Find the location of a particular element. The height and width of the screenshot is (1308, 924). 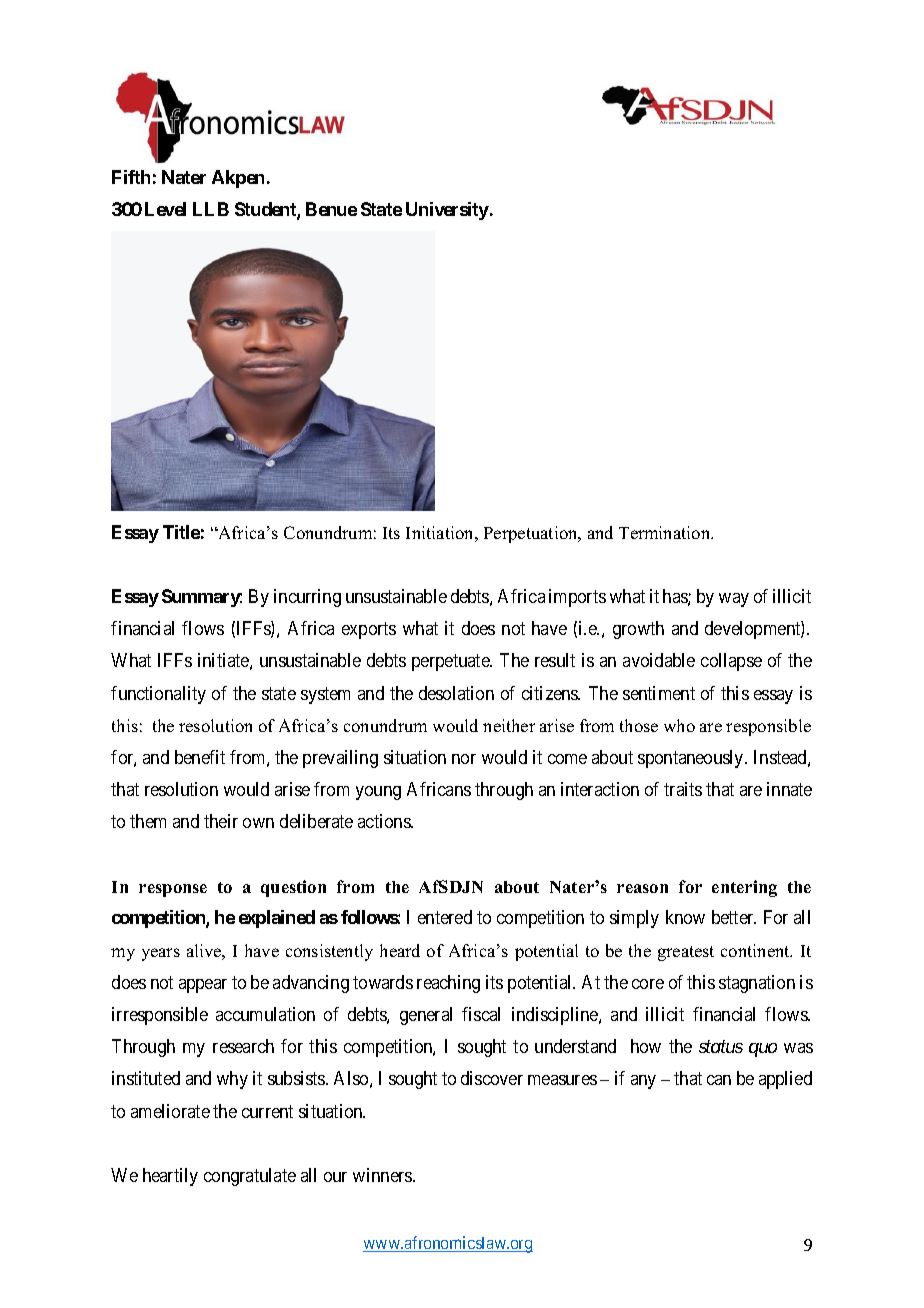

actions is located at coordinates (385, 821).
